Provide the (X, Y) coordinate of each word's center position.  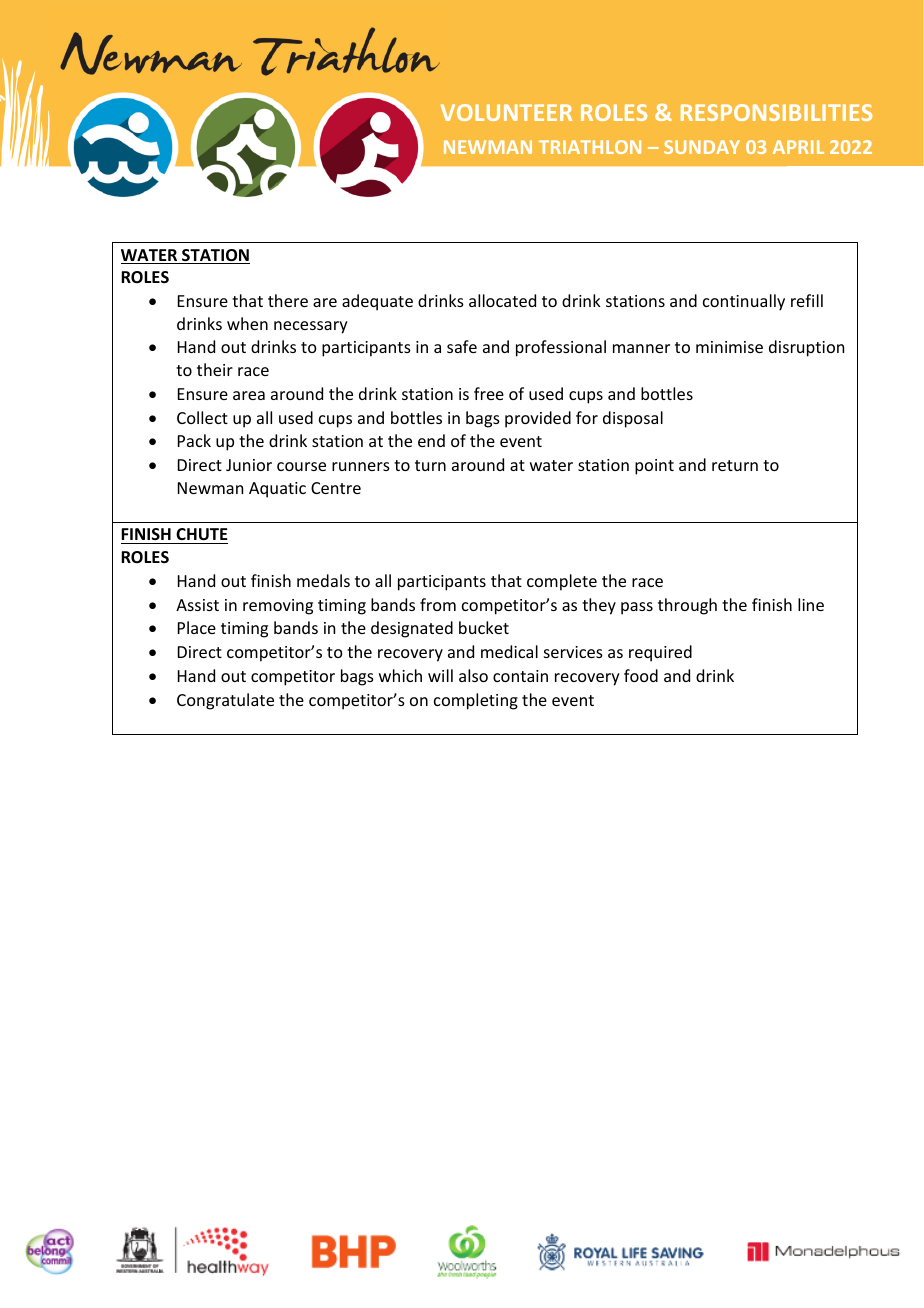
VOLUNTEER (506, 112)
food (641, 675)
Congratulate (225, 701)
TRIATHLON (590, 147)
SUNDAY (702, 147)
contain (520, 676)
